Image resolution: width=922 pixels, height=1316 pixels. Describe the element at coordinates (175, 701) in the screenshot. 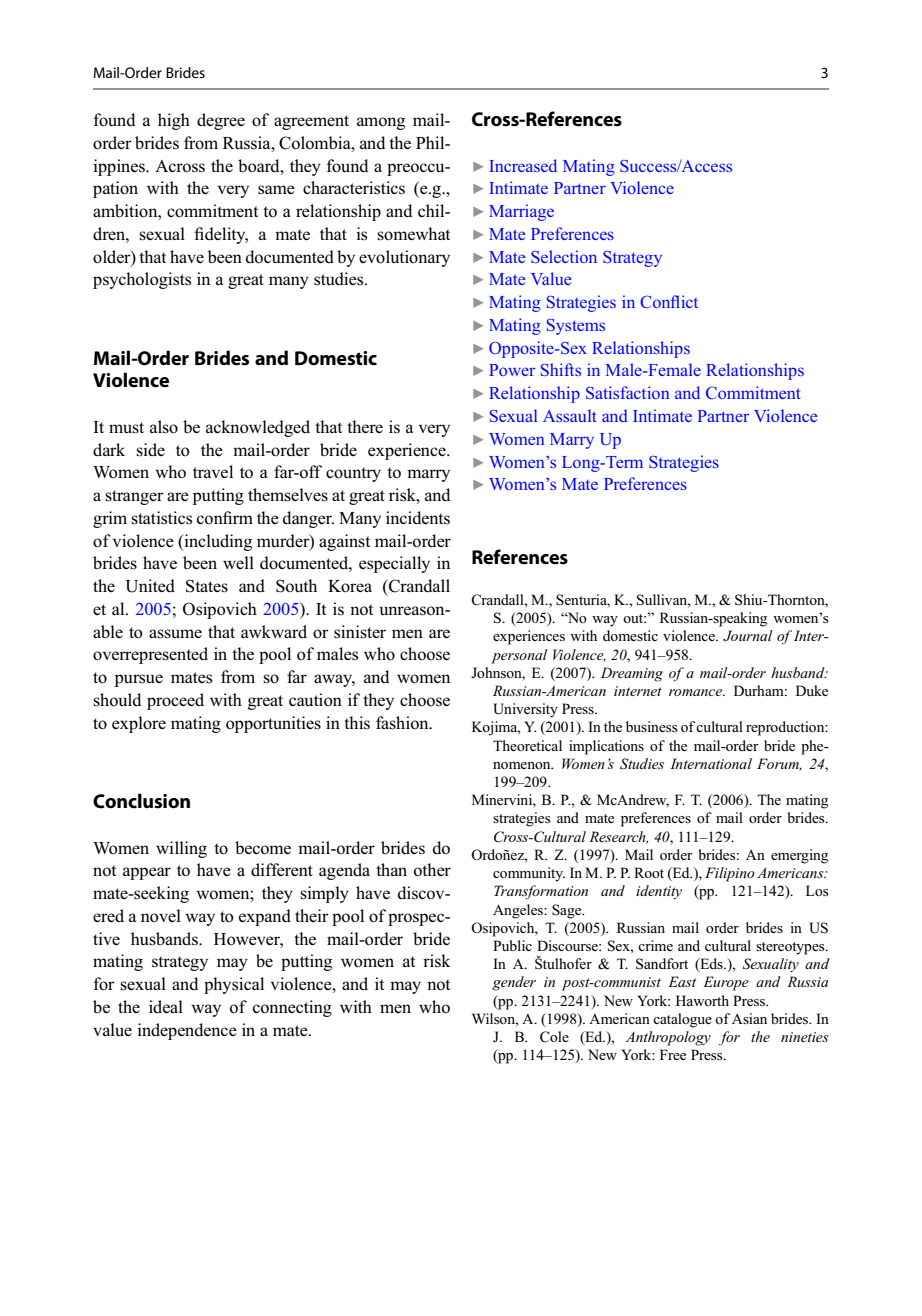

I see `proceed` at that location.
